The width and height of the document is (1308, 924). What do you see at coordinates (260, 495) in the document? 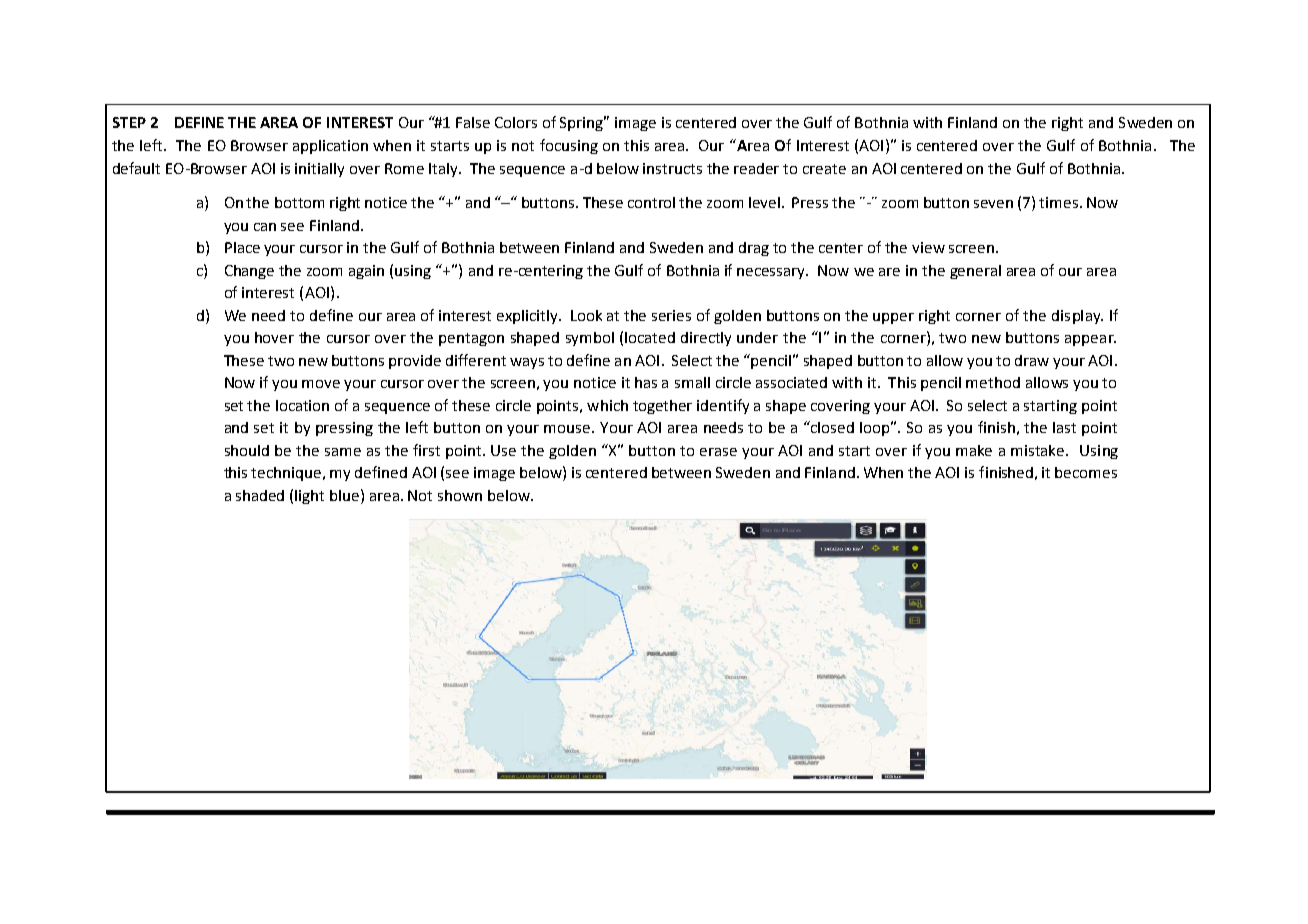
I see `shaded` at bounding box center [260, 495].
